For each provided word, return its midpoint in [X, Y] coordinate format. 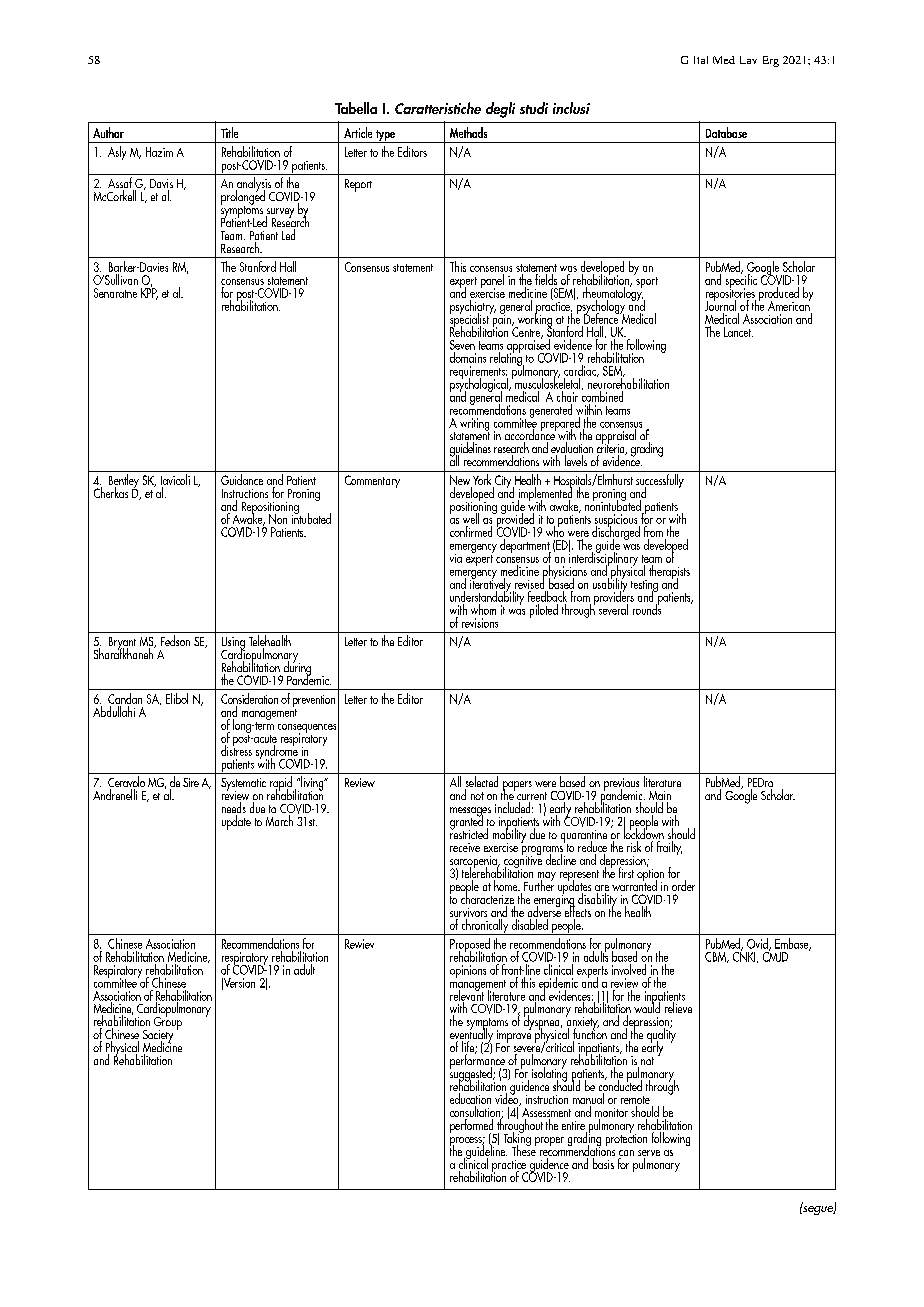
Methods [468, 132]
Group [168, 1022]
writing [474, 425]
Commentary [372, 481]
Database [726, 132]
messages [470, 813]
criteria [612, 449]
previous [621, 785]
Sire [191, 782]
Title [229, 132]
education [470, 1100]
